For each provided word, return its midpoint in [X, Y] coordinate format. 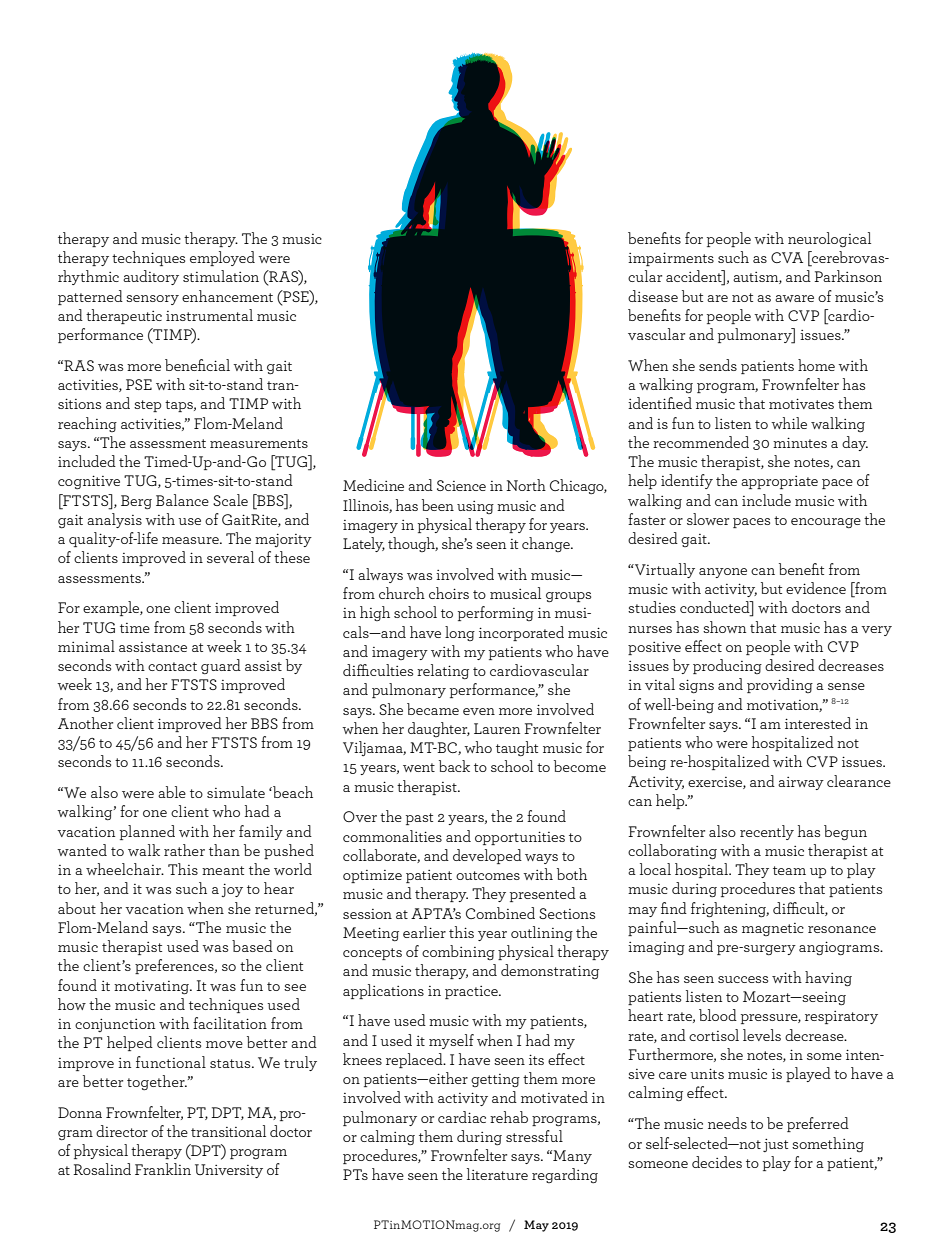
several [230, 557]
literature [497, 1174]
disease [653, 296]
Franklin [163, 1169]
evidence [816, 588]
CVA [787, 257]
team [789, 870]
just [775, 1145]
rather [184, 850]
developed [487, 856]
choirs [449, 593]
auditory [151, 277]
